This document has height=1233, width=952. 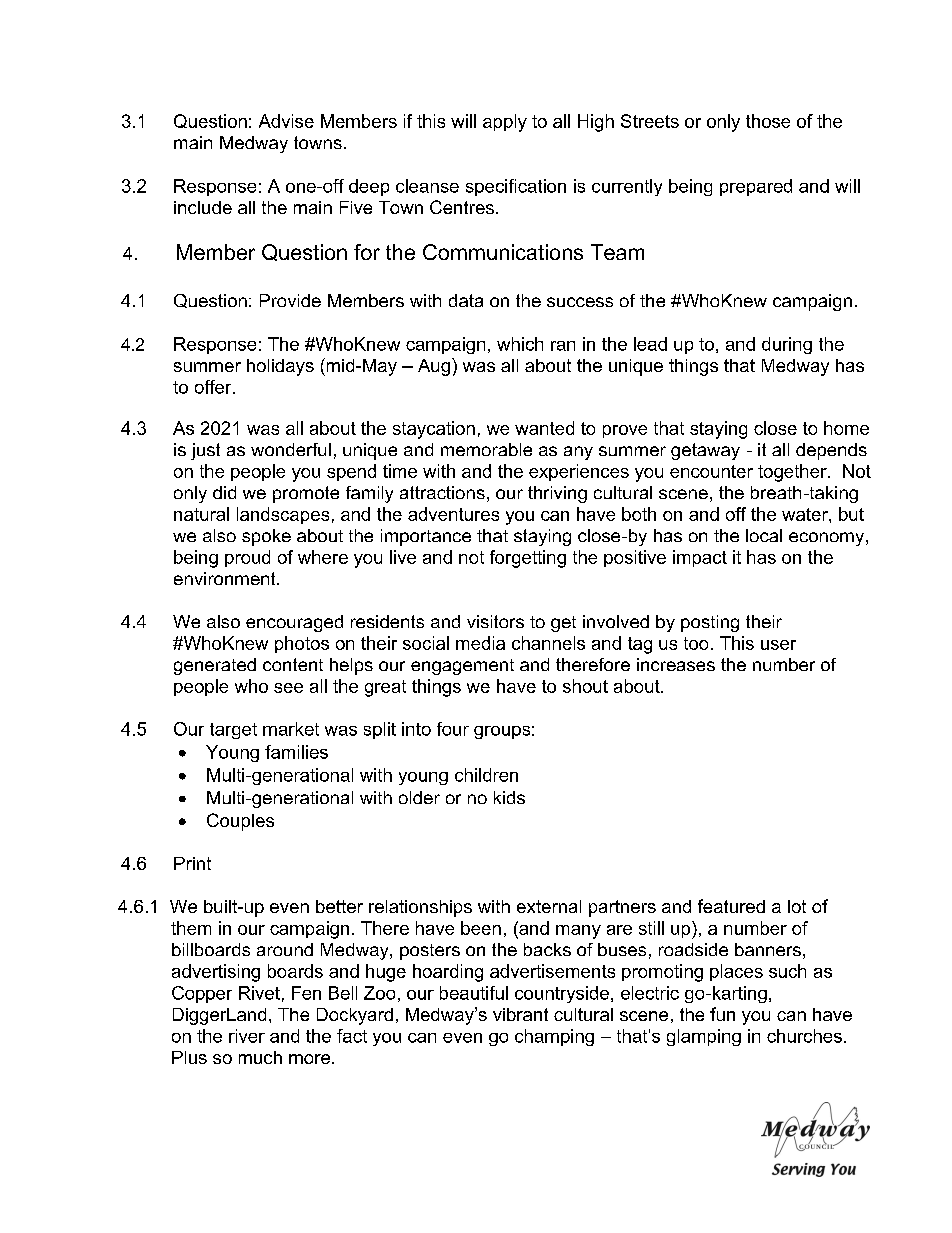 What do you see at coordinates (797, 906) in the document?
I see `lot` at bounding box center [797, 906].
